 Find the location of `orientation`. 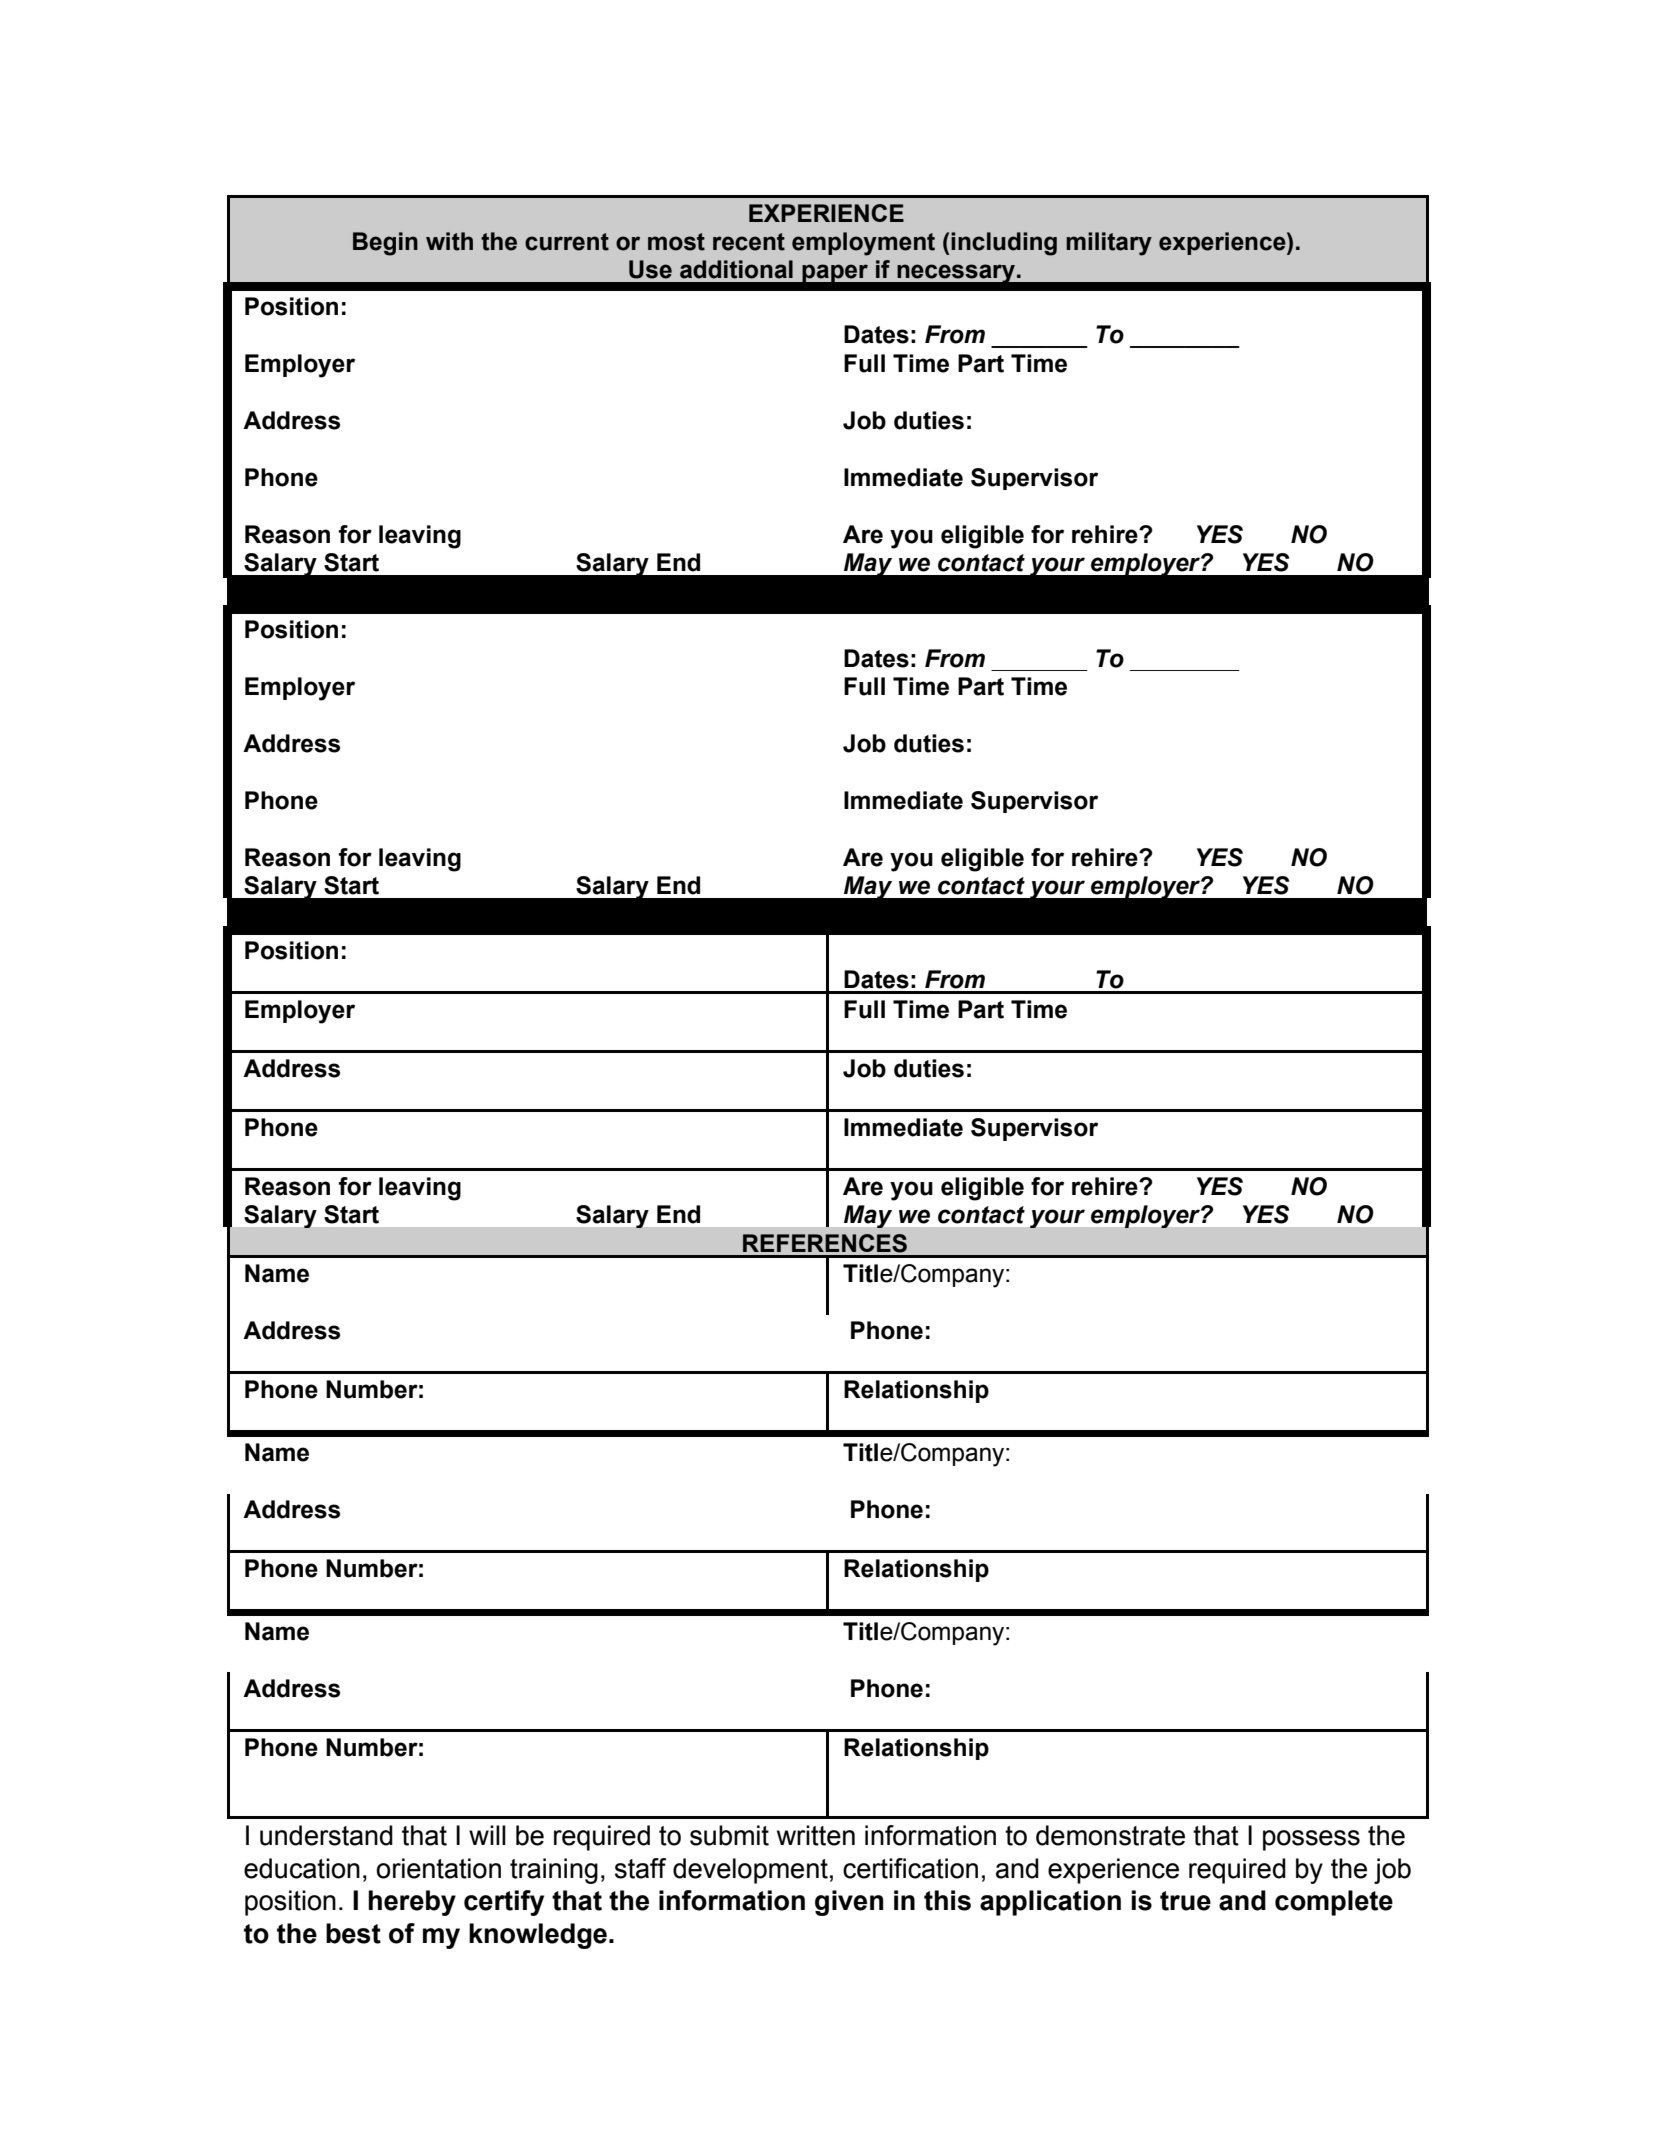

orientation is located at coordinates (438, 1868).
